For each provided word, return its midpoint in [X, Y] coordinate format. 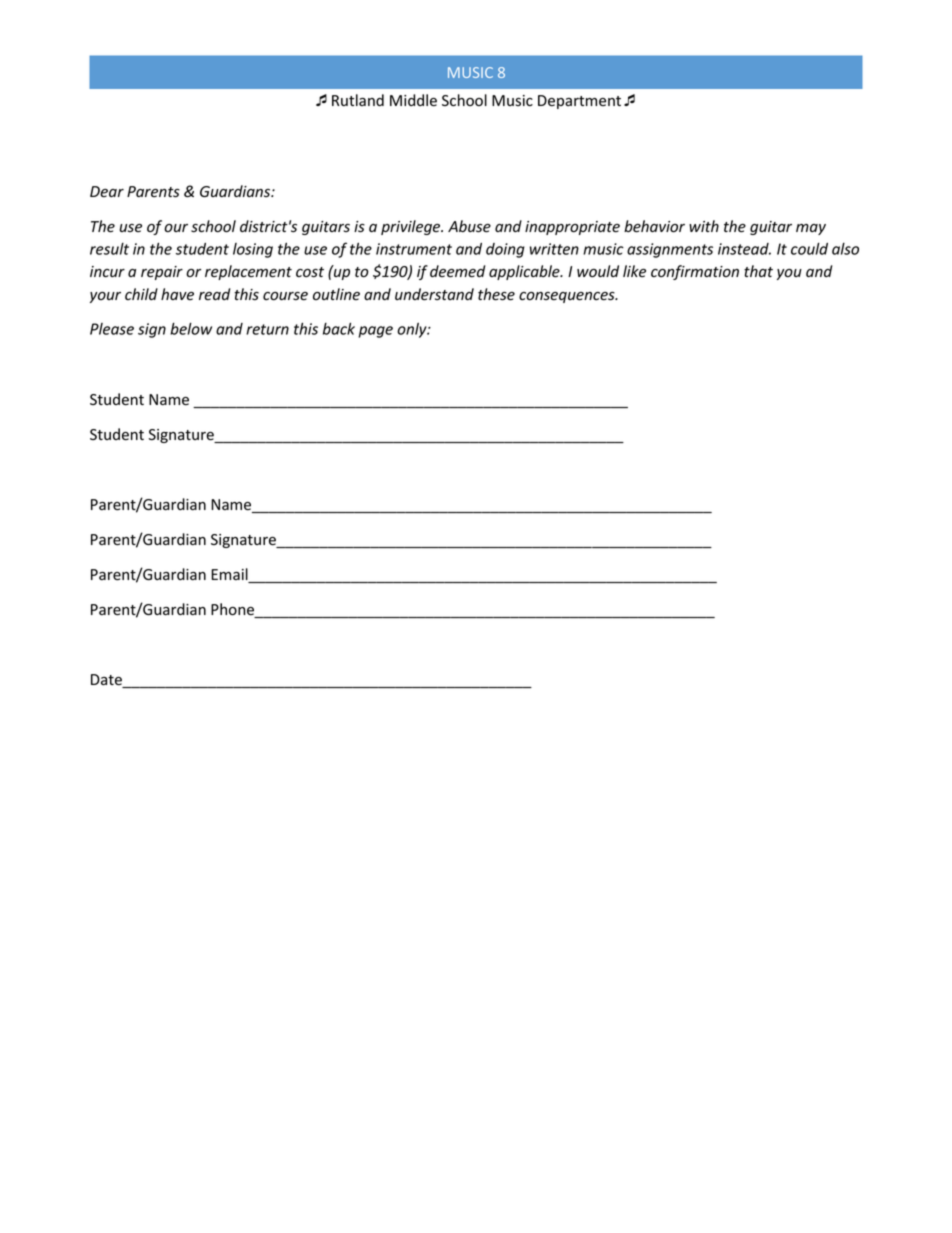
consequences [568, 297]
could [809, 248]
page [375, 332]
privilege [412, 227]
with [704, 226]
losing [253, 250]
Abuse [469, 226]
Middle [413, 100]
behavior [654, 226]
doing [505, 250]
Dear [107, 192]
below [191, 328]
